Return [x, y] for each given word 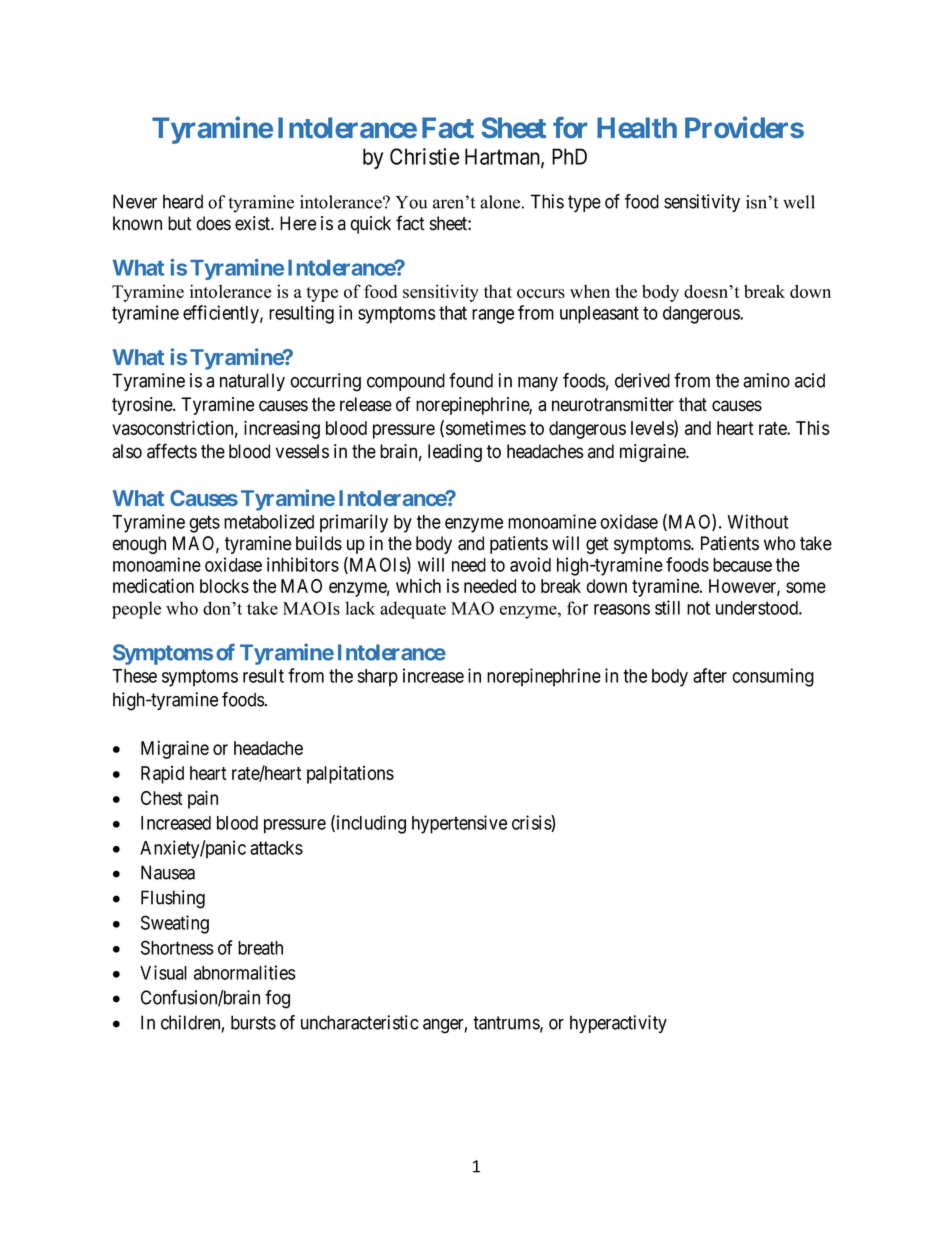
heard [183, 201]
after [710, 675]
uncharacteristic [360, 1022]
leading [455, 453]
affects [172, 451]
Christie [424, 156]
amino [766, 380]
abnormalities [245, 972]
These [134, 676]
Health [637, 127]
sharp [378, 678]
